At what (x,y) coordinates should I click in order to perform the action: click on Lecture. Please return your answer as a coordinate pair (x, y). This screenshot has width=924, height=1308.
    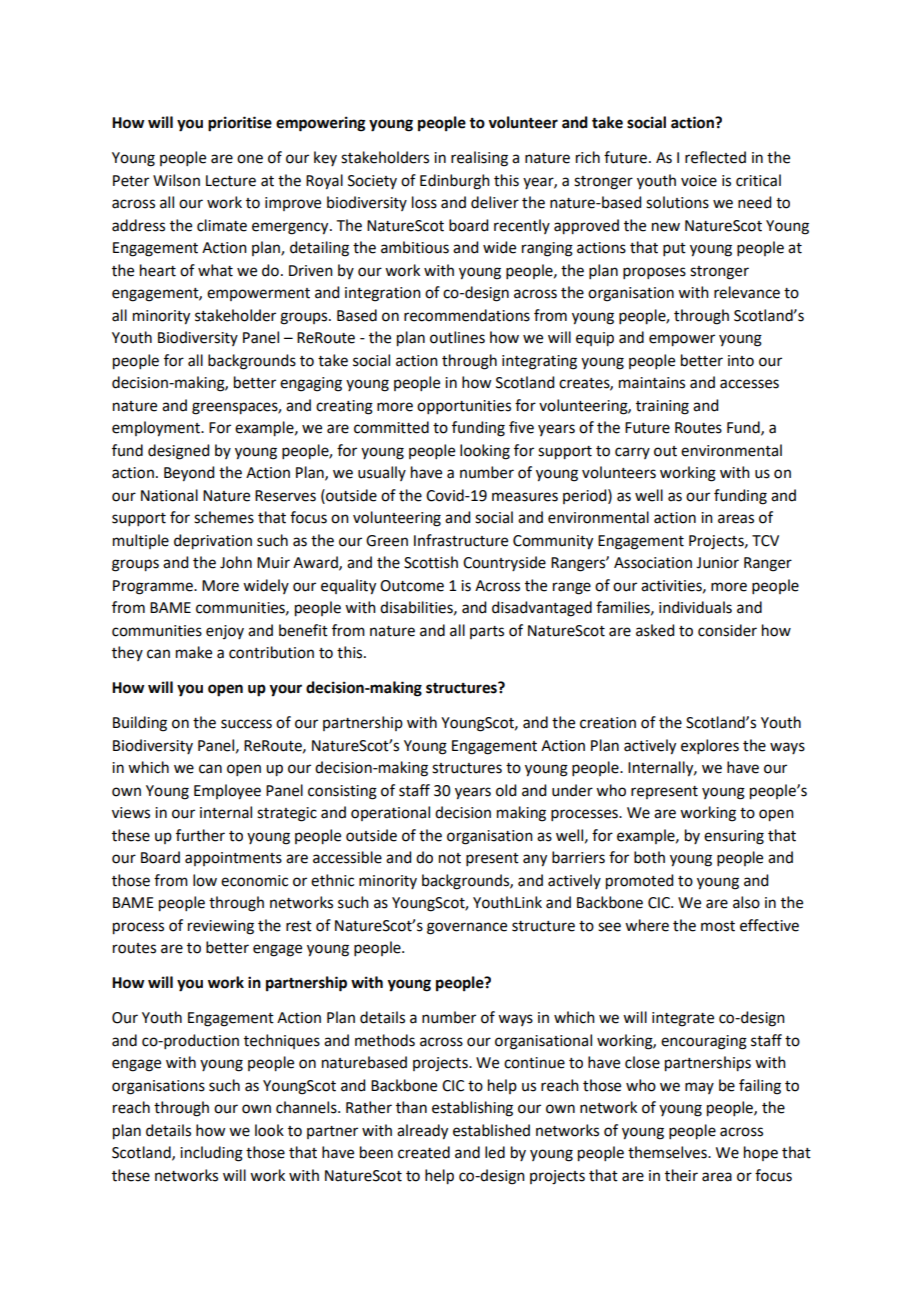
    Looking at the image, I should click on (231, 181).
